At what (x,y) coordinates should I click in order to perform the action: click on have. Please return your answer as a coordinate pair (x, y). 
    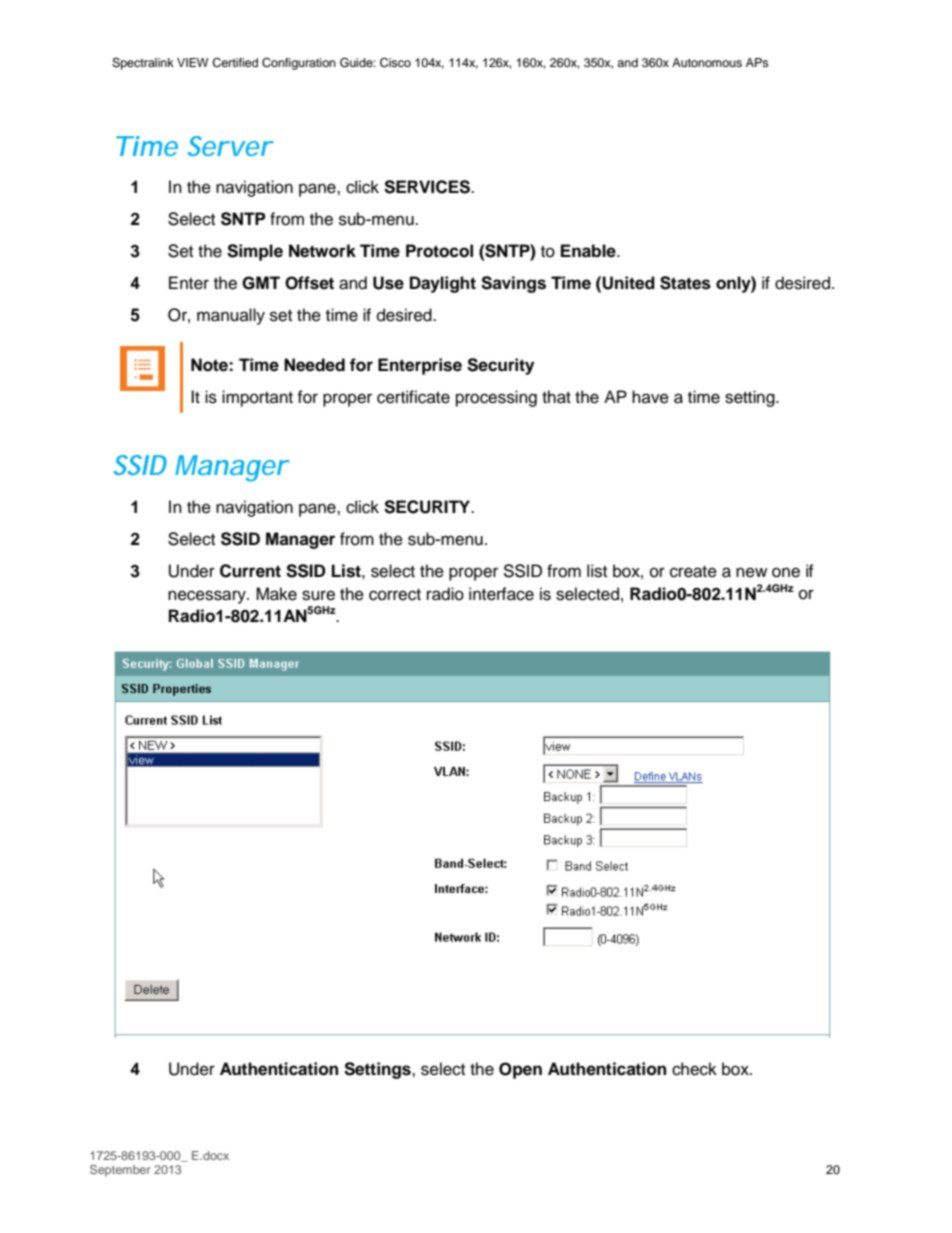
    Looking at the image, I should click on (650, 397).
